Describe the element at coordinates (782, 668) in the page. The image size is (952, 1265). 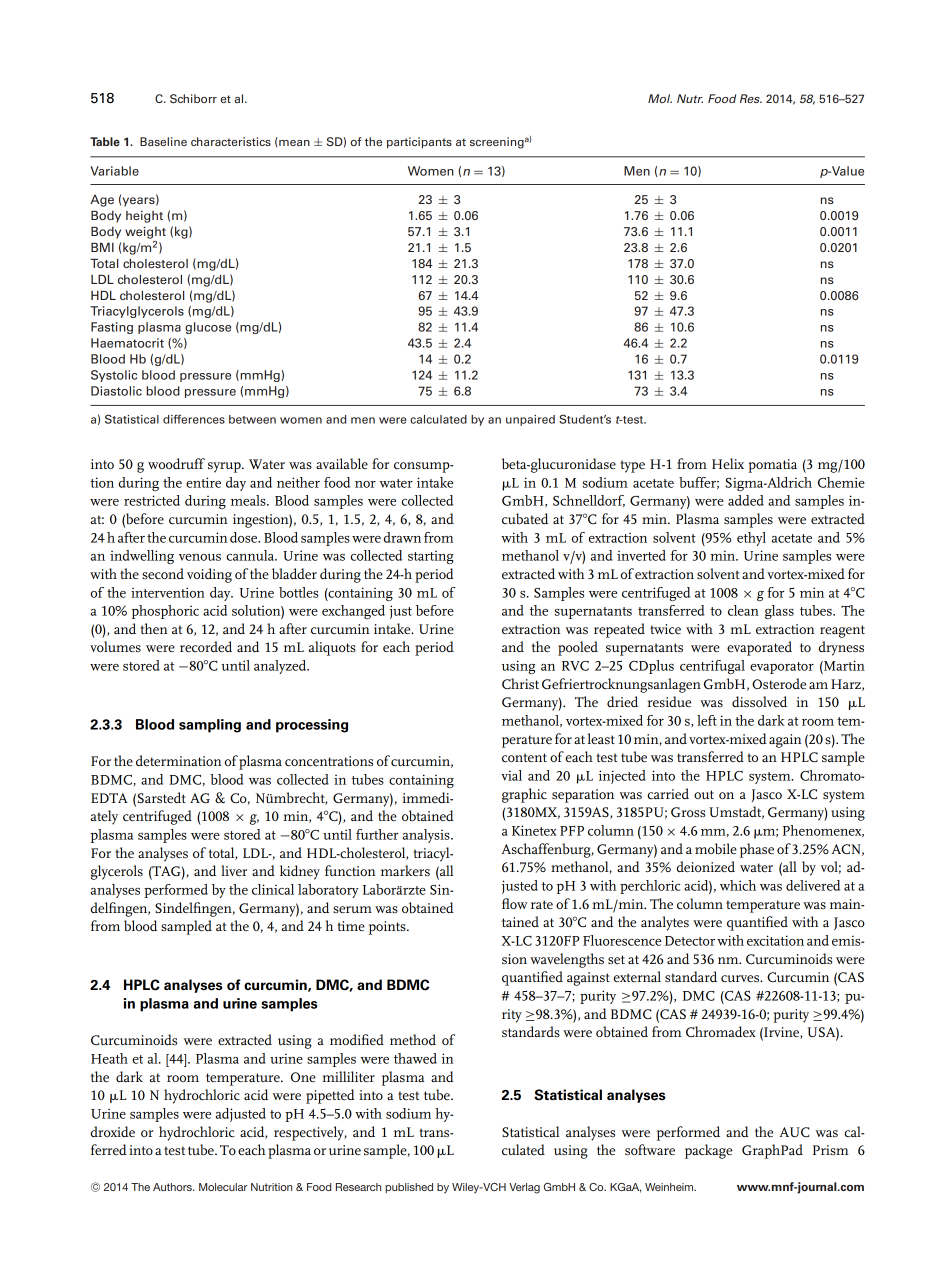
I see `evaporator` at that location.
